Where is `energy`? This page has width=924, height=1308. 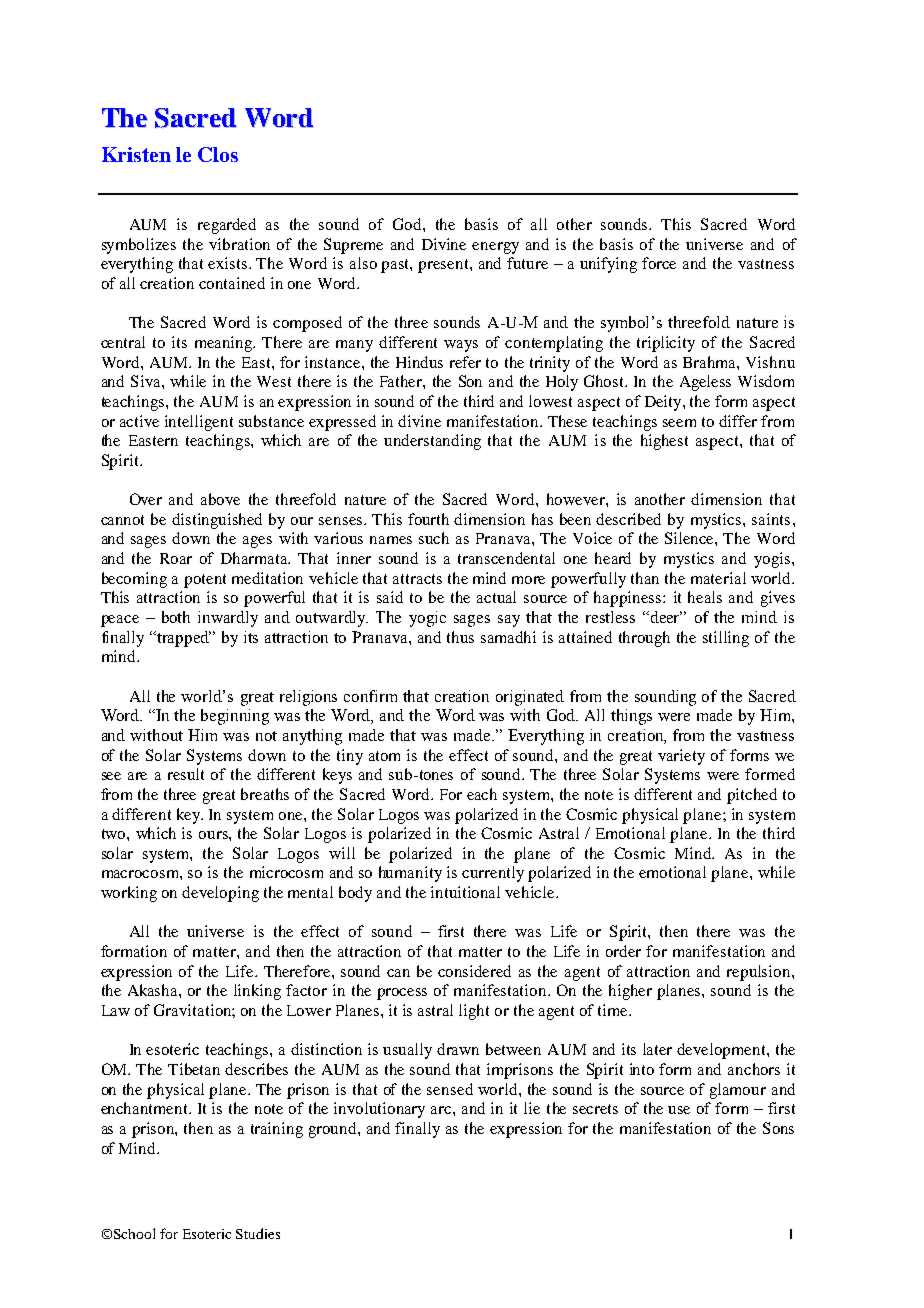 energy is located at coordinates (495, 248).
